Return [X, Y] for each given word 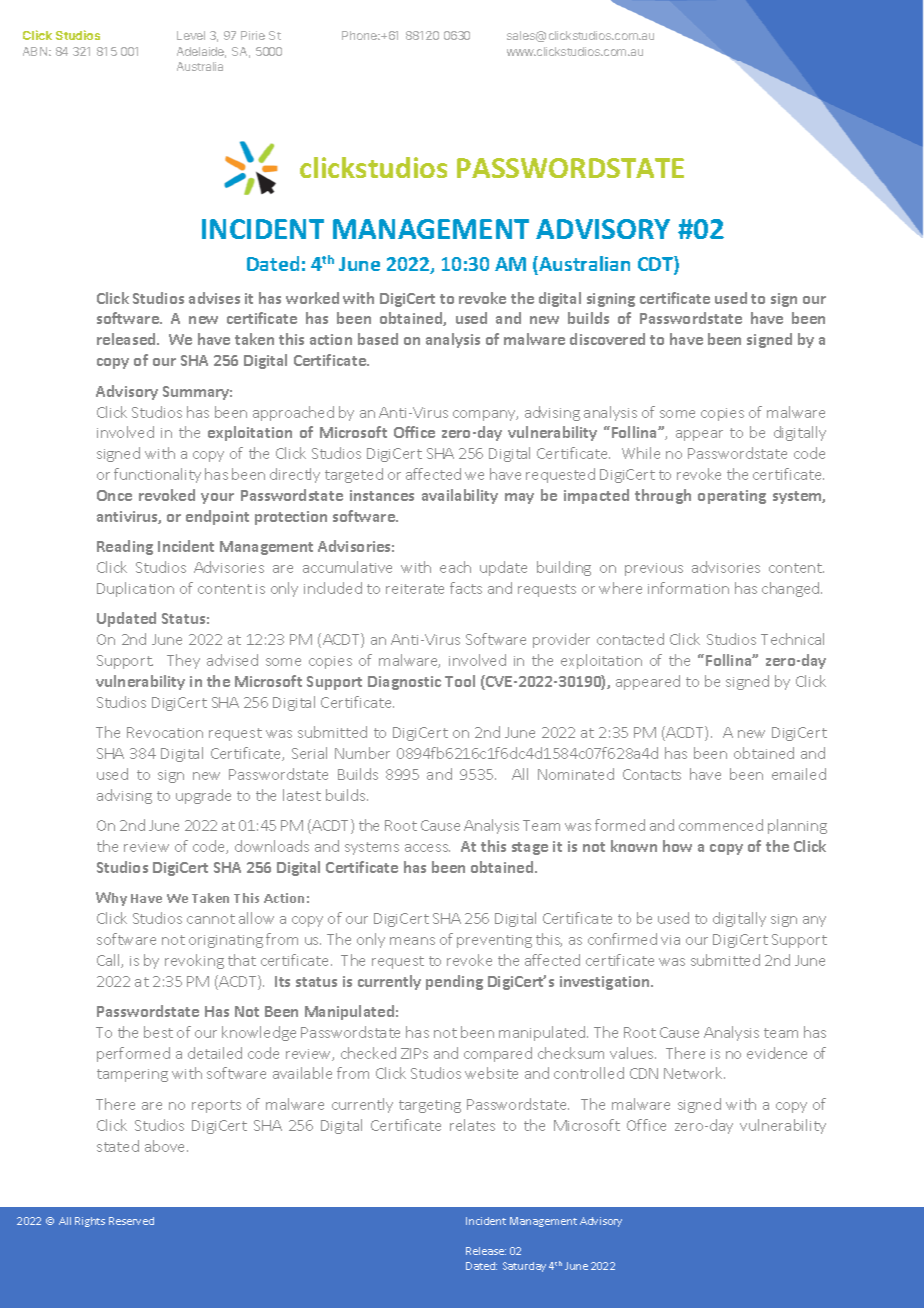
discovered [607, 339]
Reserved [131, 1221]
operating [732, 497]
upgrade [203, 796]
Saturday [524, 1267]
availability [460, 496]
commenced [721, 825]
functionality [157, 475]
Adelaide [201, 52]
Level [191, 35]
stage [530, 848]
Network [694, 1073]
